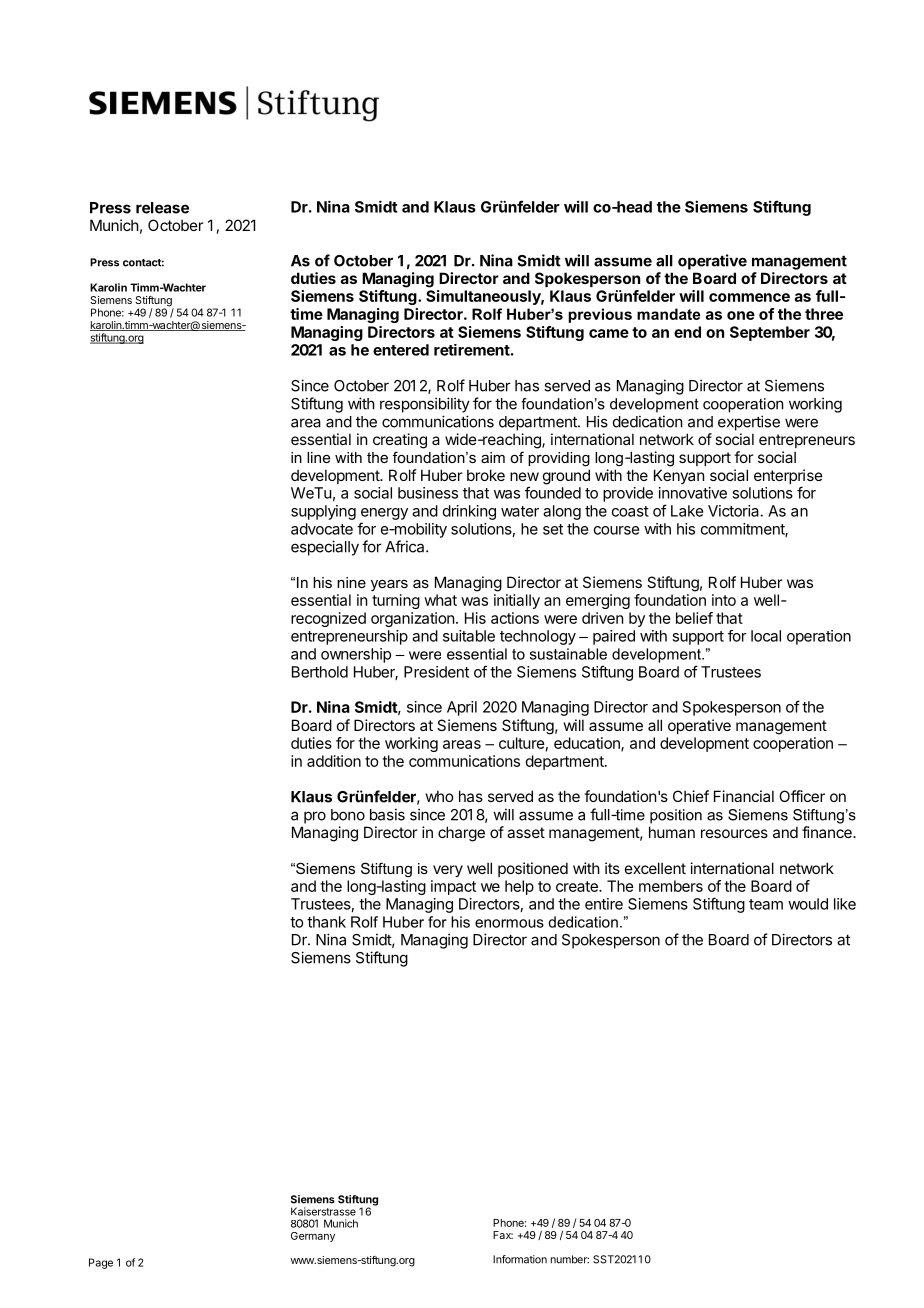  I want to click on retirement, so click(472, 350).
